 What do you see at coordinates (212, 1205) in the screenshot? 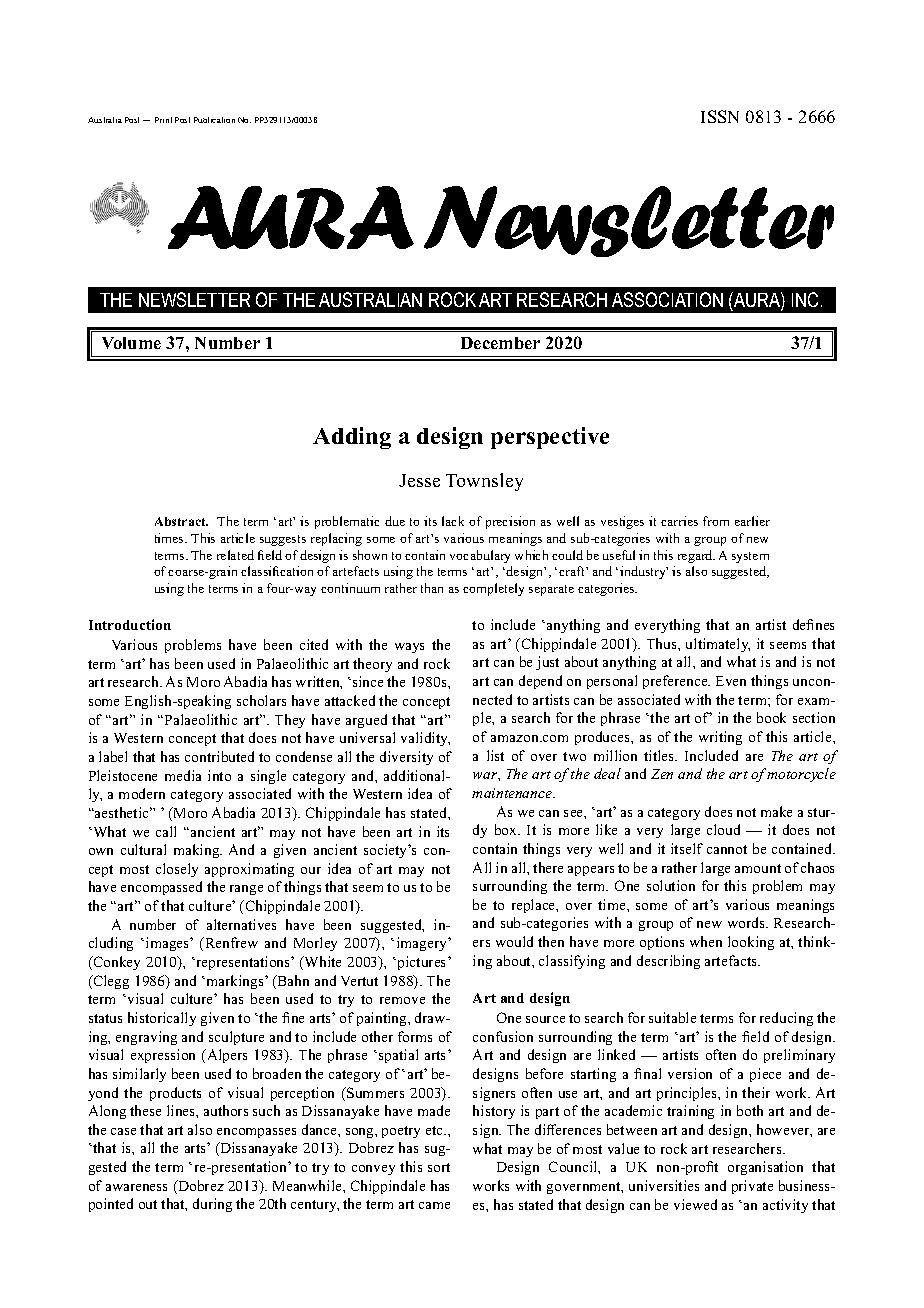
I see `during` at bounding box center [212, 1205].
